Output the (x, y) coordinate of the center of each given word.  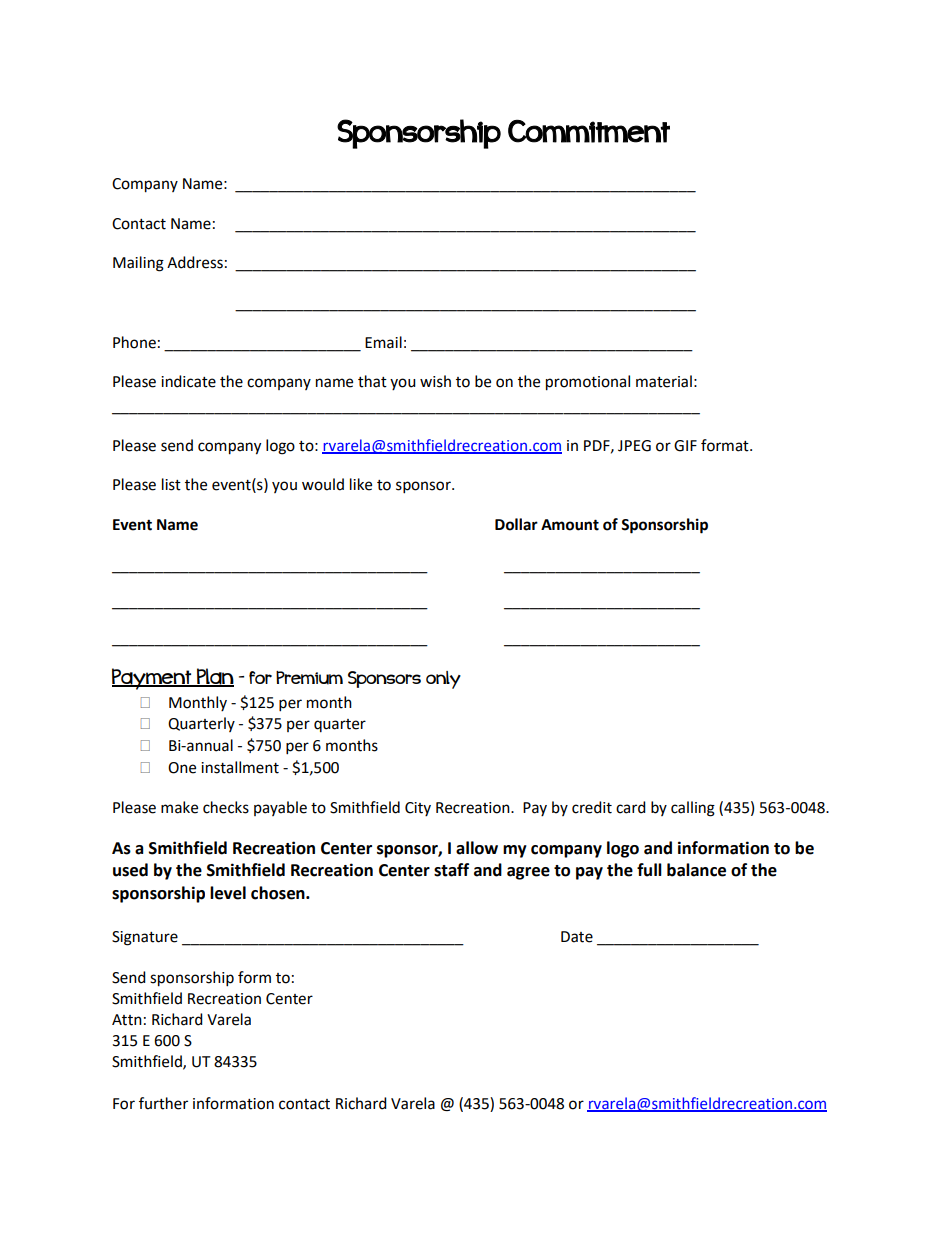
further (163, 1103)
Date (577, 937)
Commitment (589, 131)
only (443, 680)
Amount (570, 525)
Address (195, 262)
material (664, 381)
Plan (214, 677)
